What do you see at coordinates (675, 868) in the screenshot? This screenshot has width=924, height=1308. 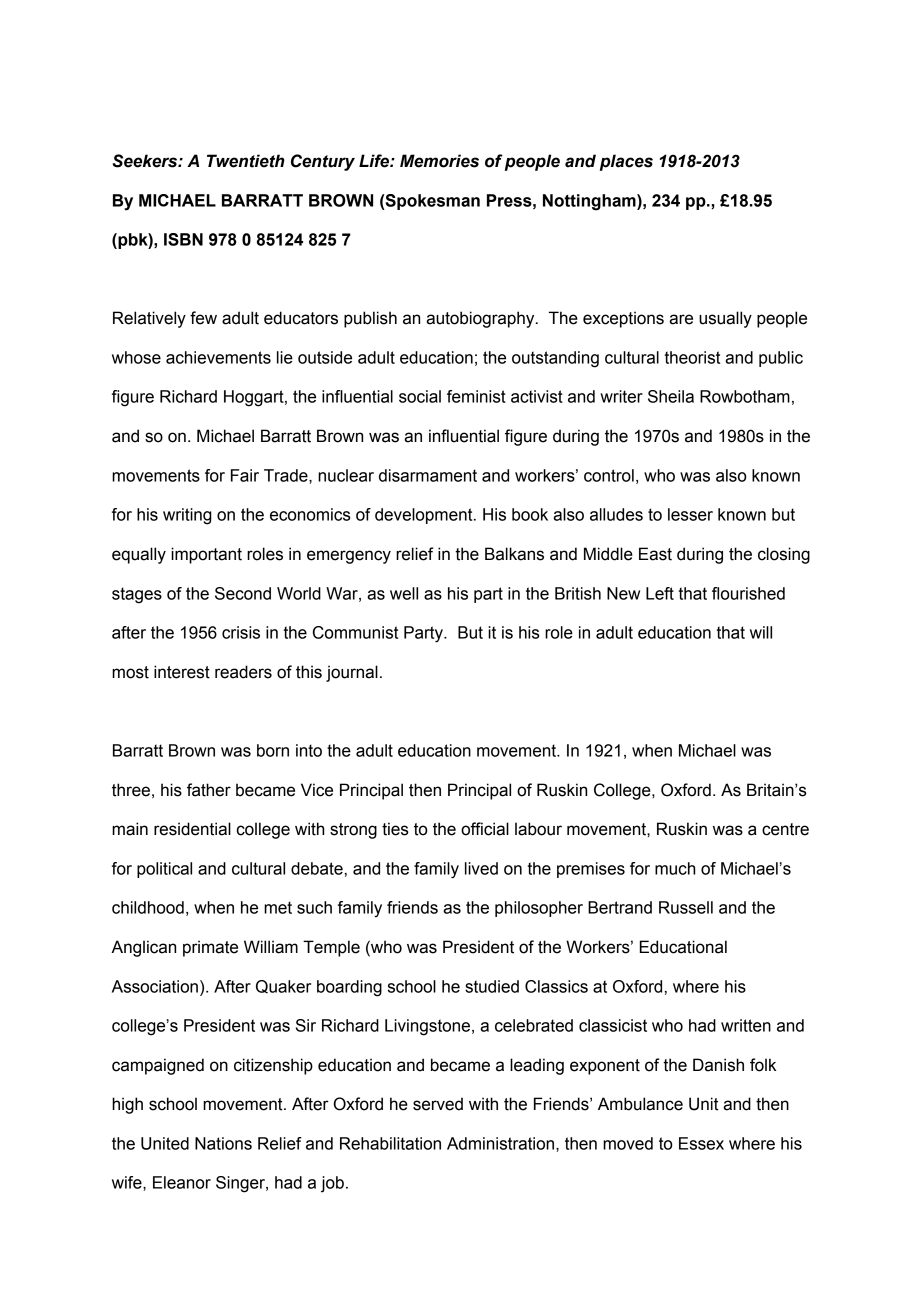 I see `much` at bounding box center [675, 868].
